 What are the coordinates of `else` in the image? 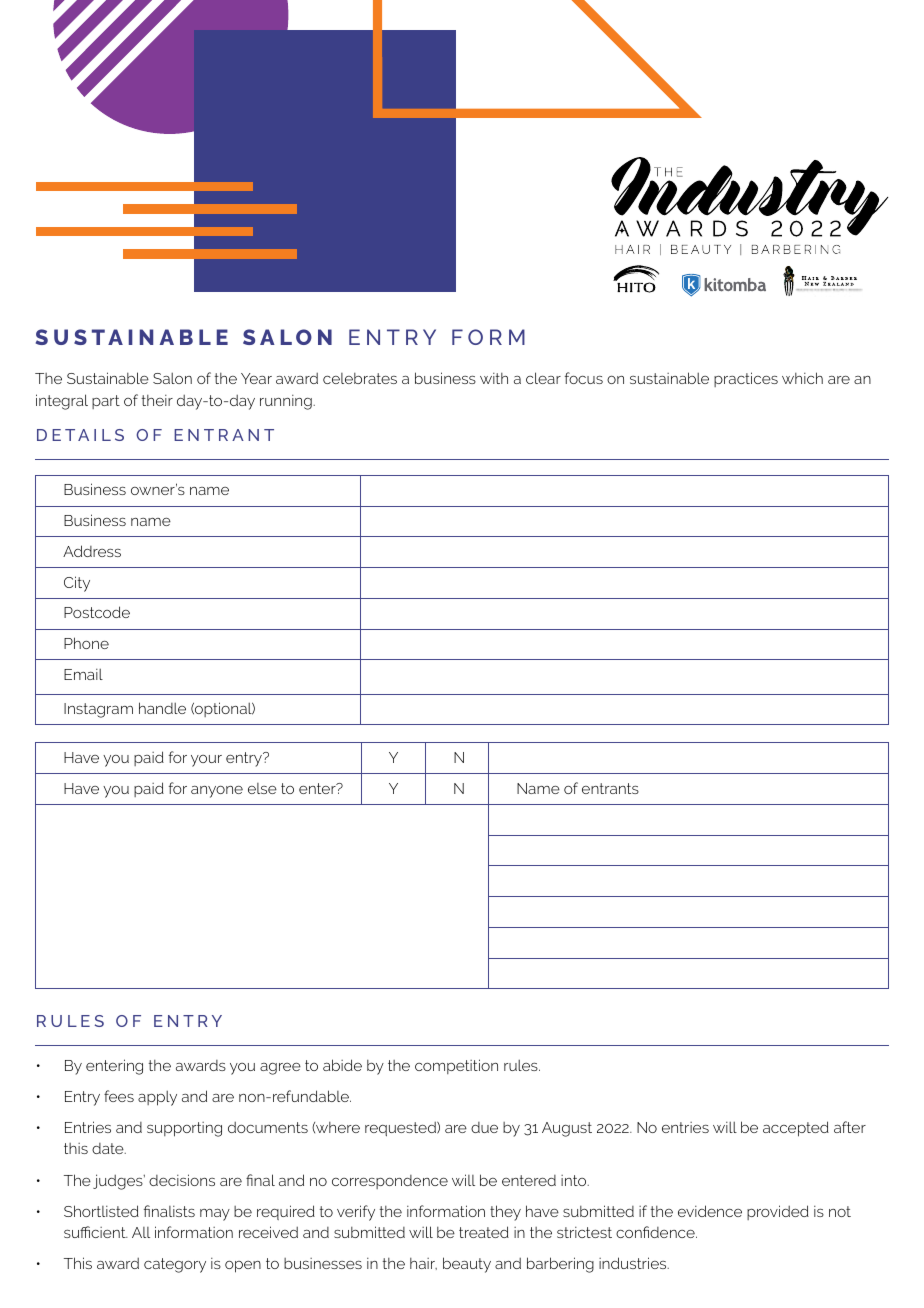 It's located at (262, 788).
